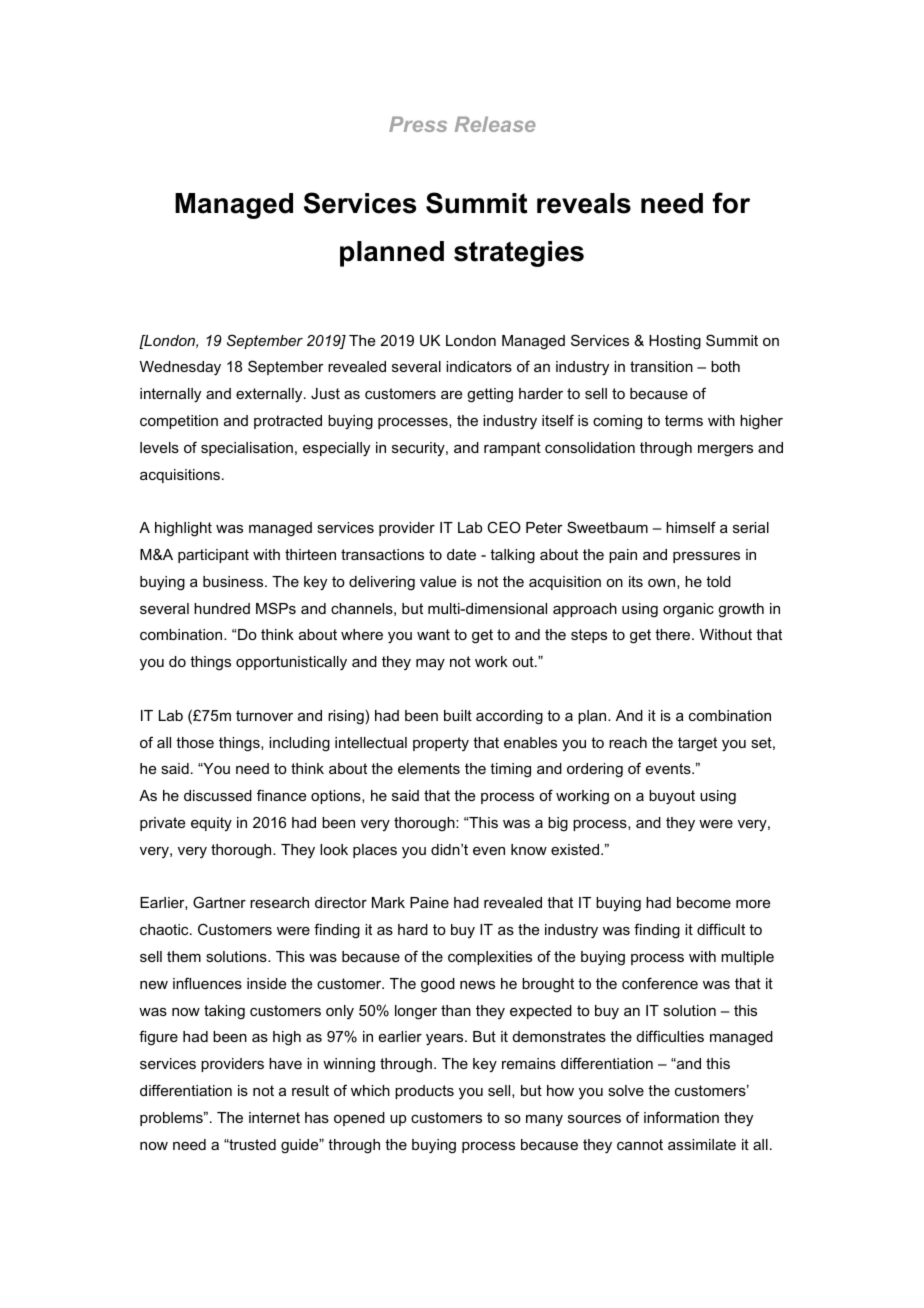 Image resolution: width=924 pixels, height=1308 pixels. Describe the element at coordinates (424, 1092) in the screenshot. I see `products` at that location.
